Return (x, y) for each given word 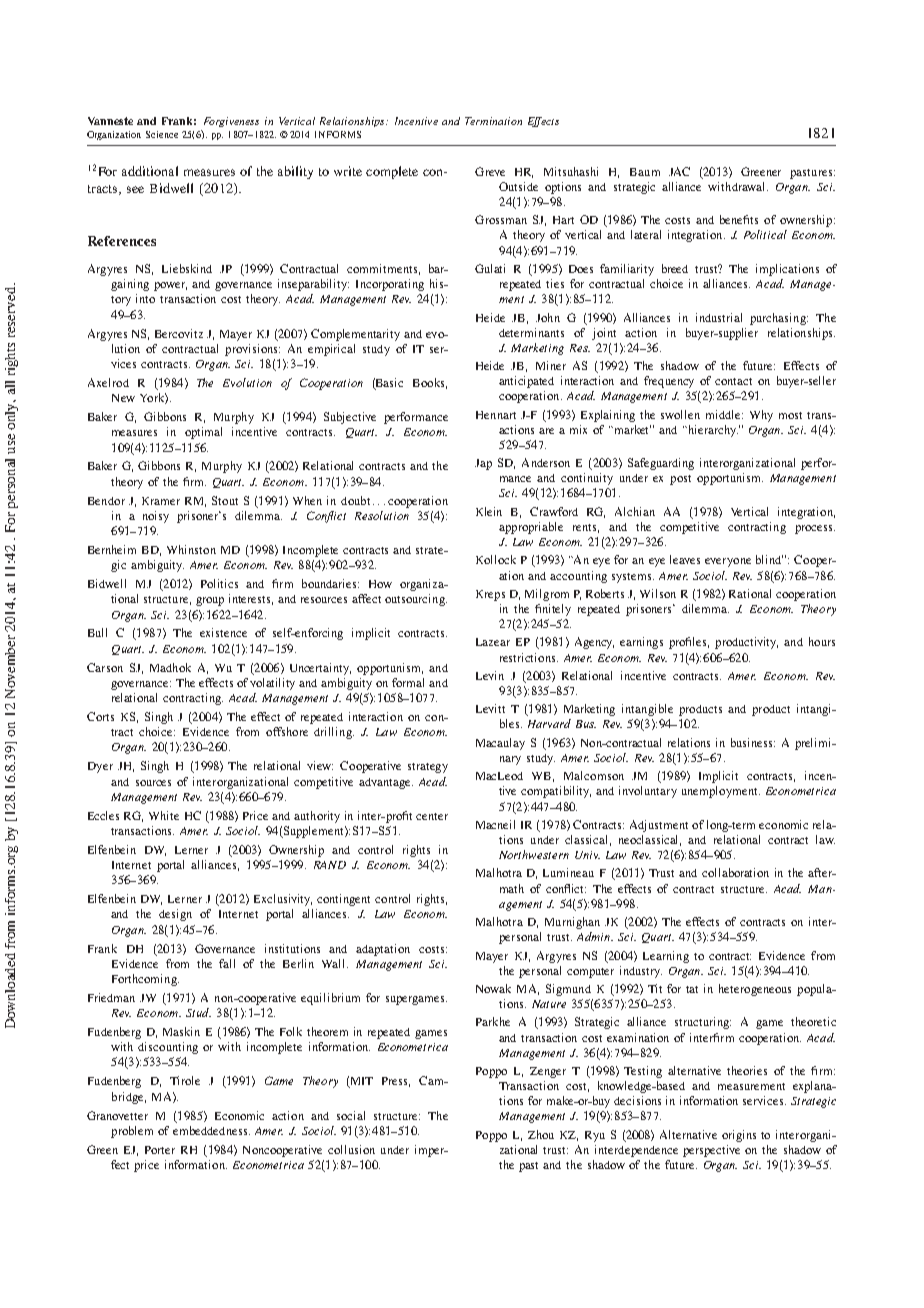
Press (396, 1082)
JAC (679, 171)
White (164, 815)
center (432, 816)
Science (162, 134)
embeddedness (211, 1130)
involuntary (648, 792)
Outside (518, 186)
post (680, 480)
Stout (225, 500)
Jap (483, 464)
